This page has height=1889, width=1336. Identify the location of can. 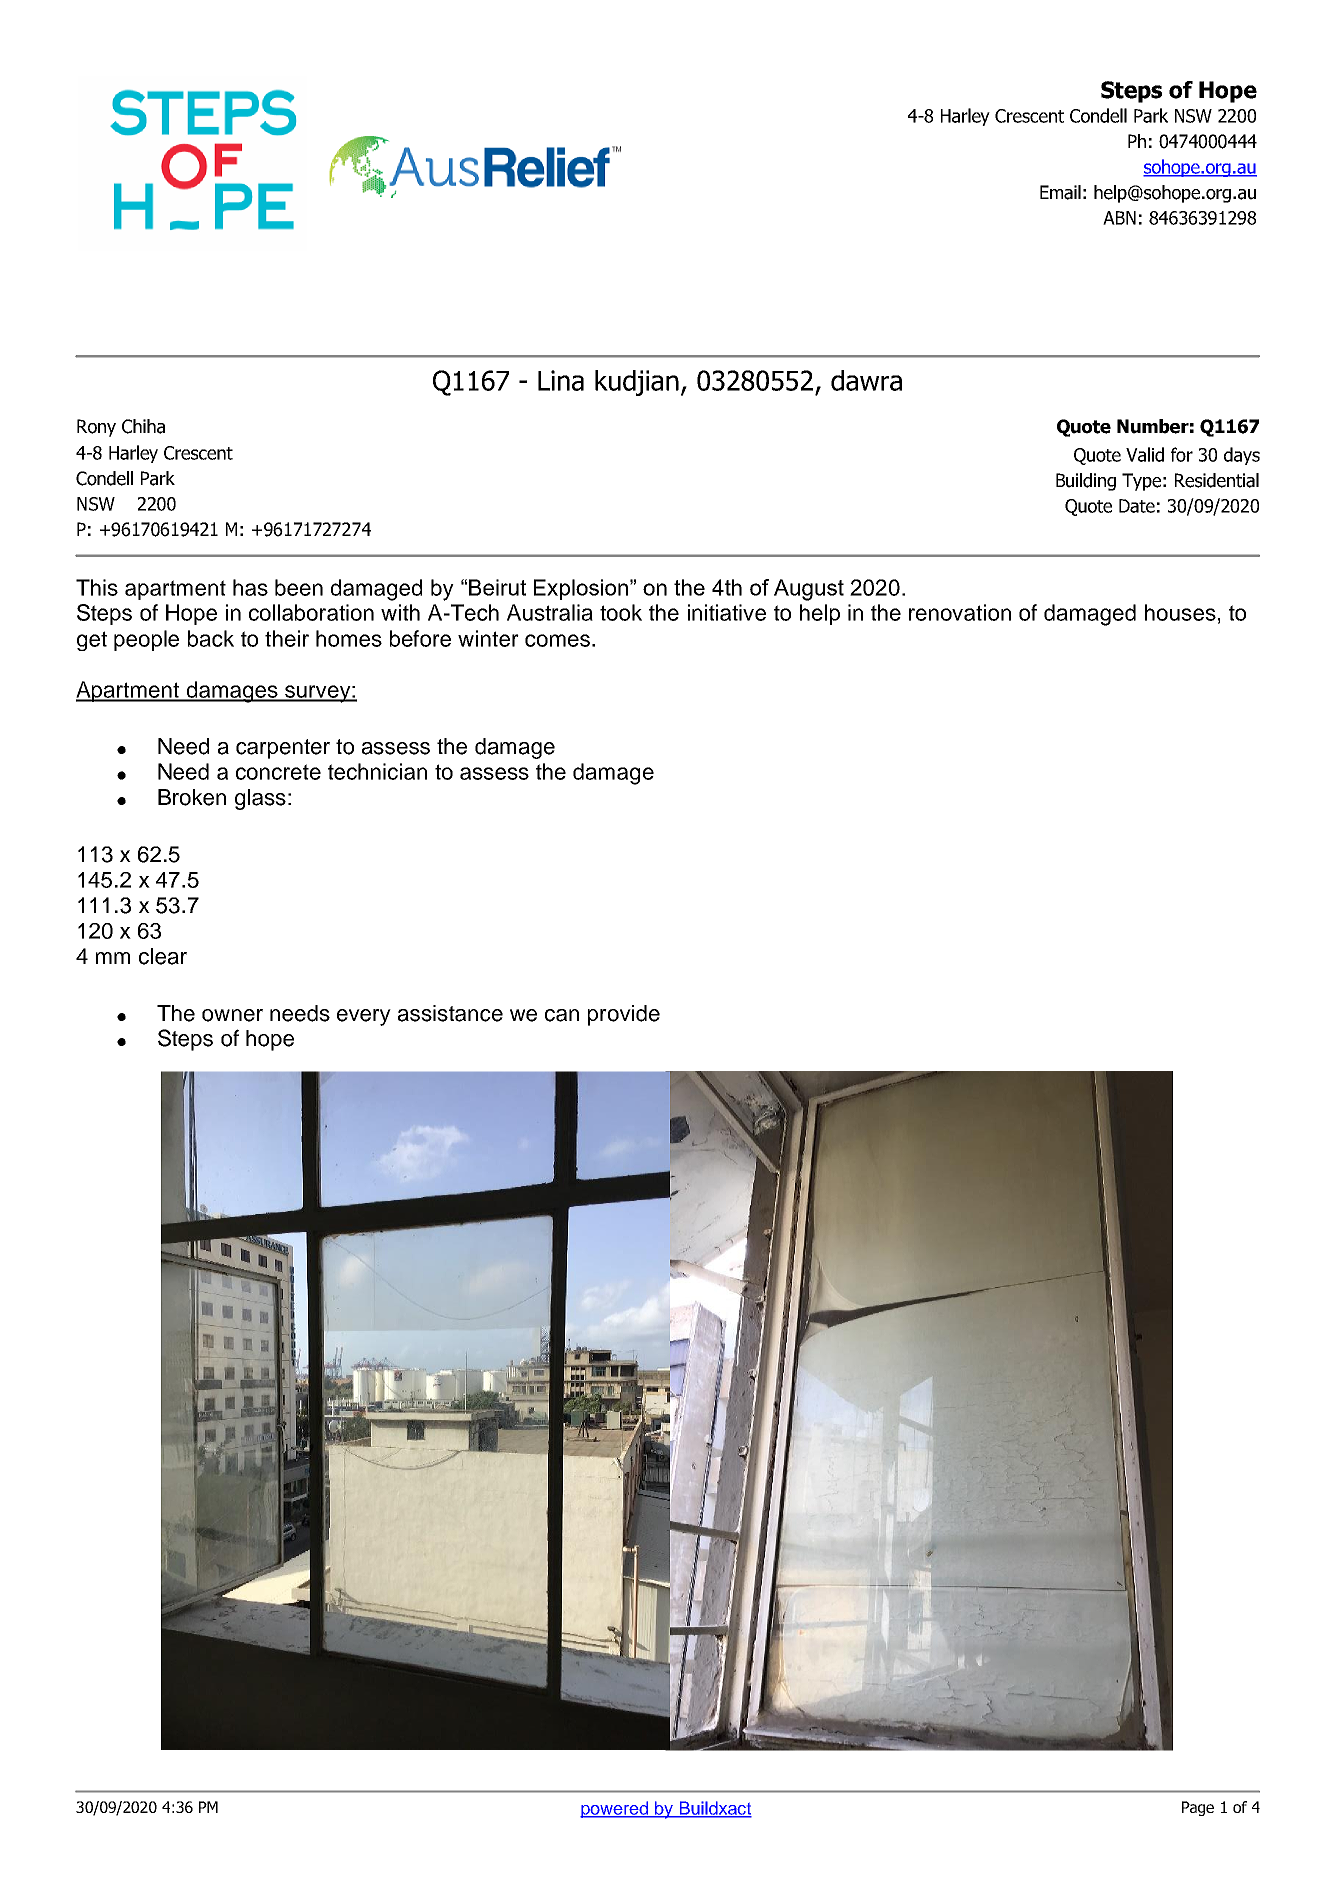
(562, 1015).
